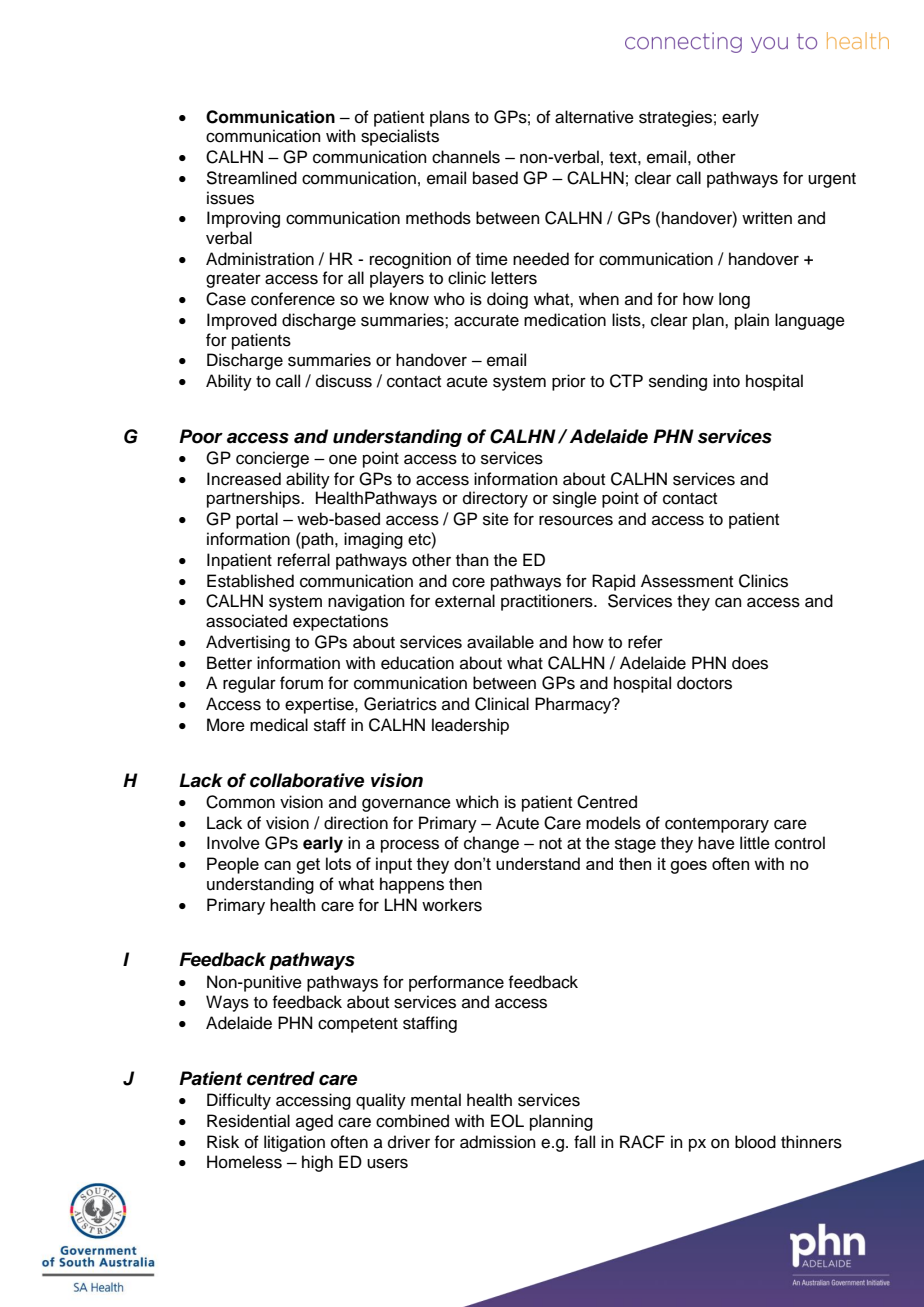  I want to click on written, so click(767, 218).
